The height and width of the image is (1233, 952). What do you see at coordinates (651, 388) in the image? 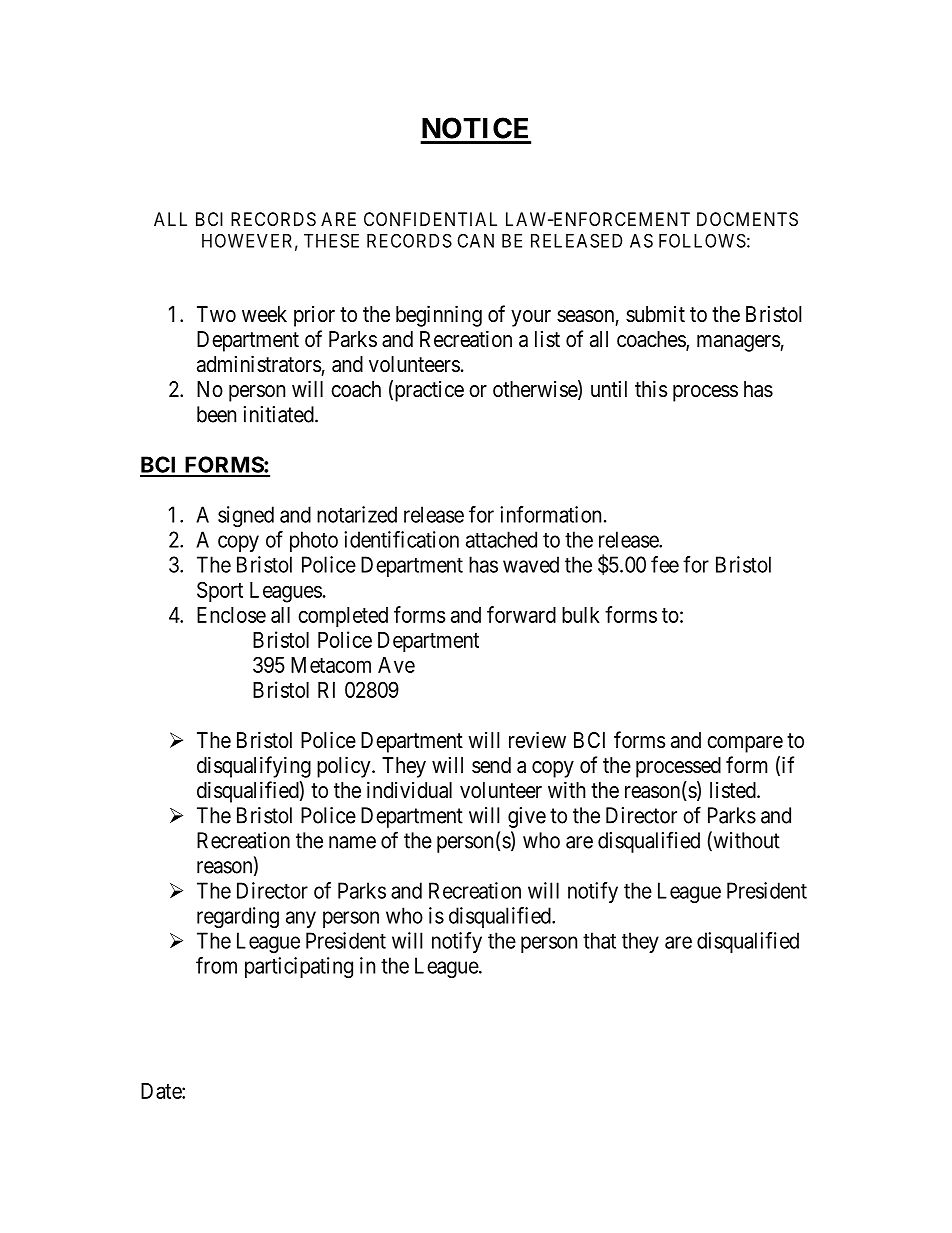
I see `this` at bounding box center [651, 388].
